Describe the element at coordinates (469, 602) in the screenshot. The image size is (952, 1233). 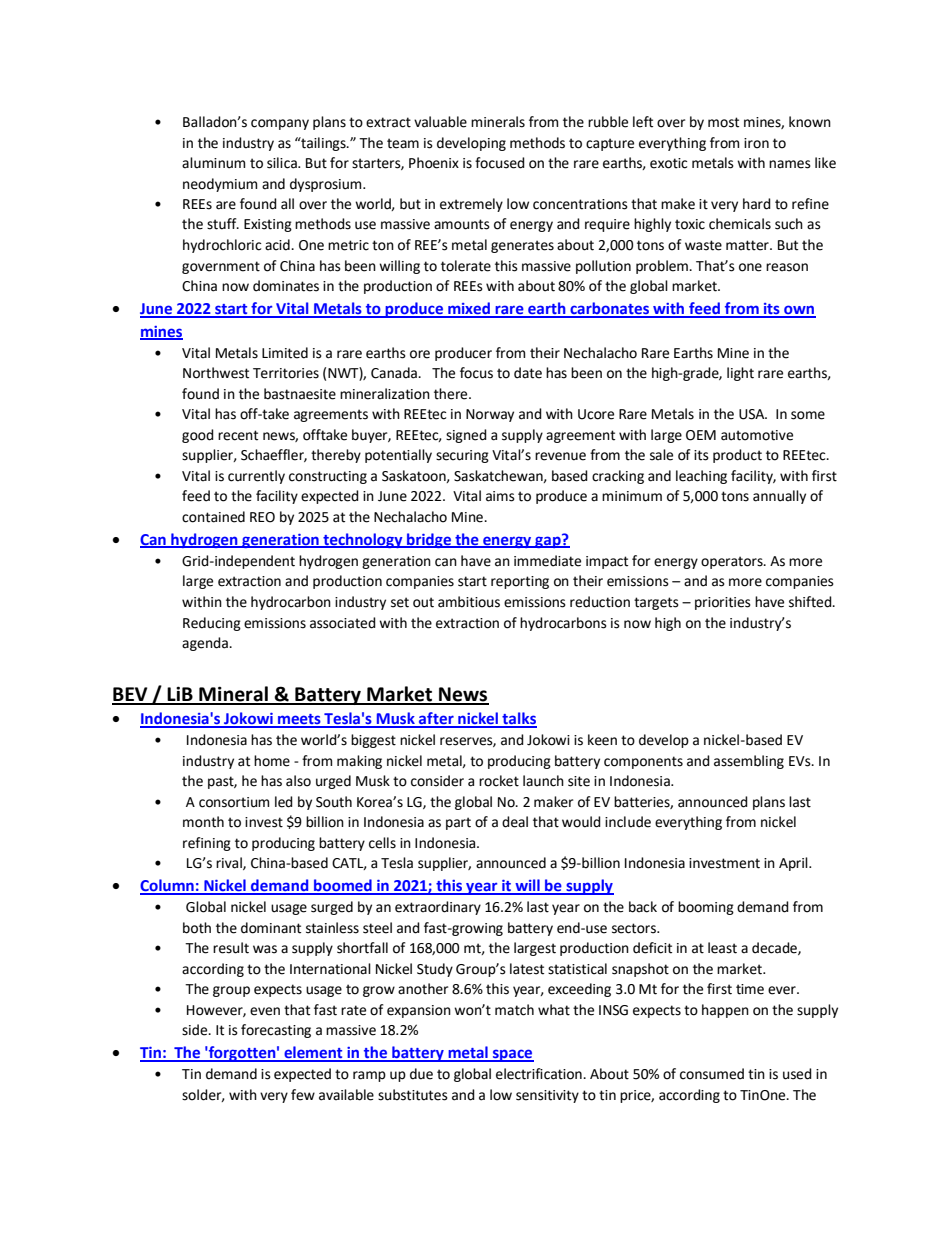
I see `ambitious` at that location.
